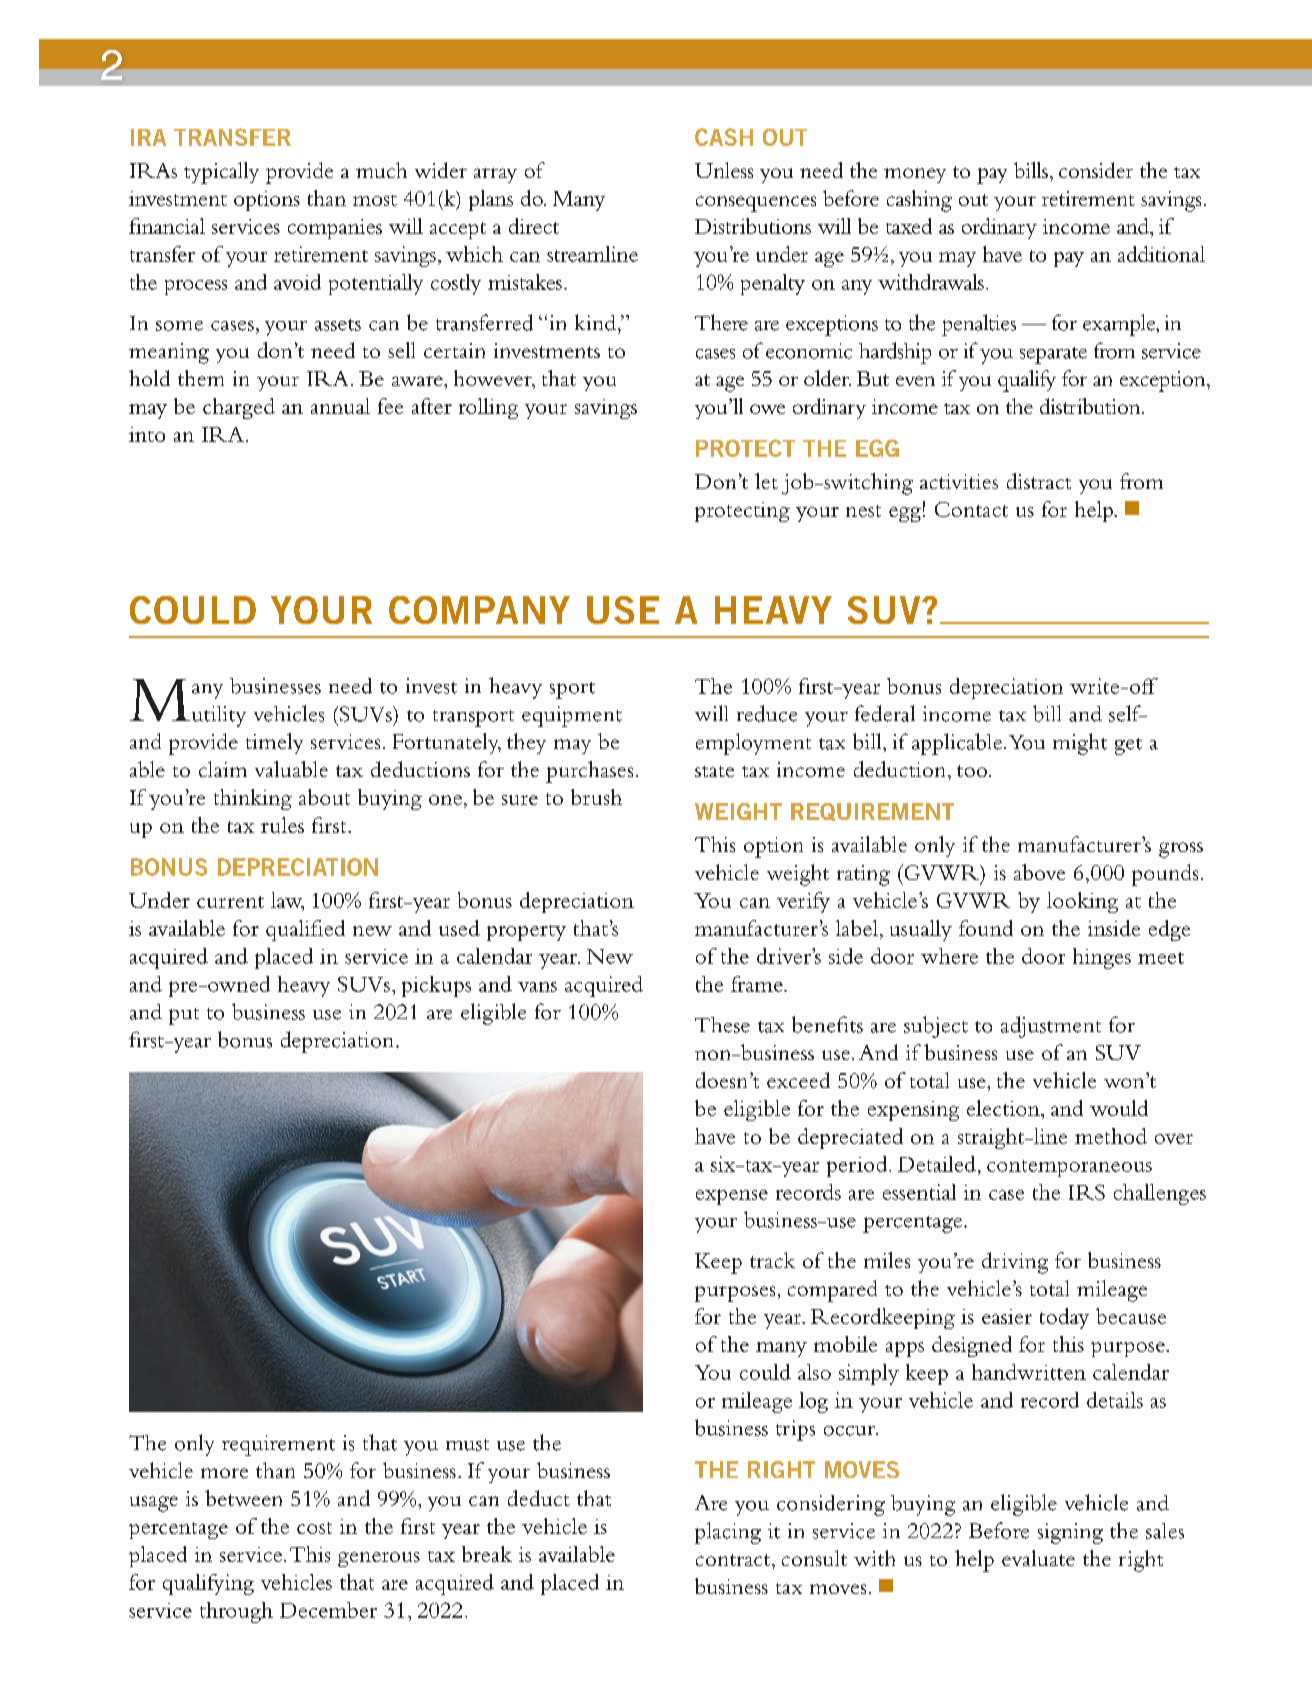 The image size is (1312, 1698). Describe the element at coordinates (184, 1016) in the screenshot. I see `put` at that location.
